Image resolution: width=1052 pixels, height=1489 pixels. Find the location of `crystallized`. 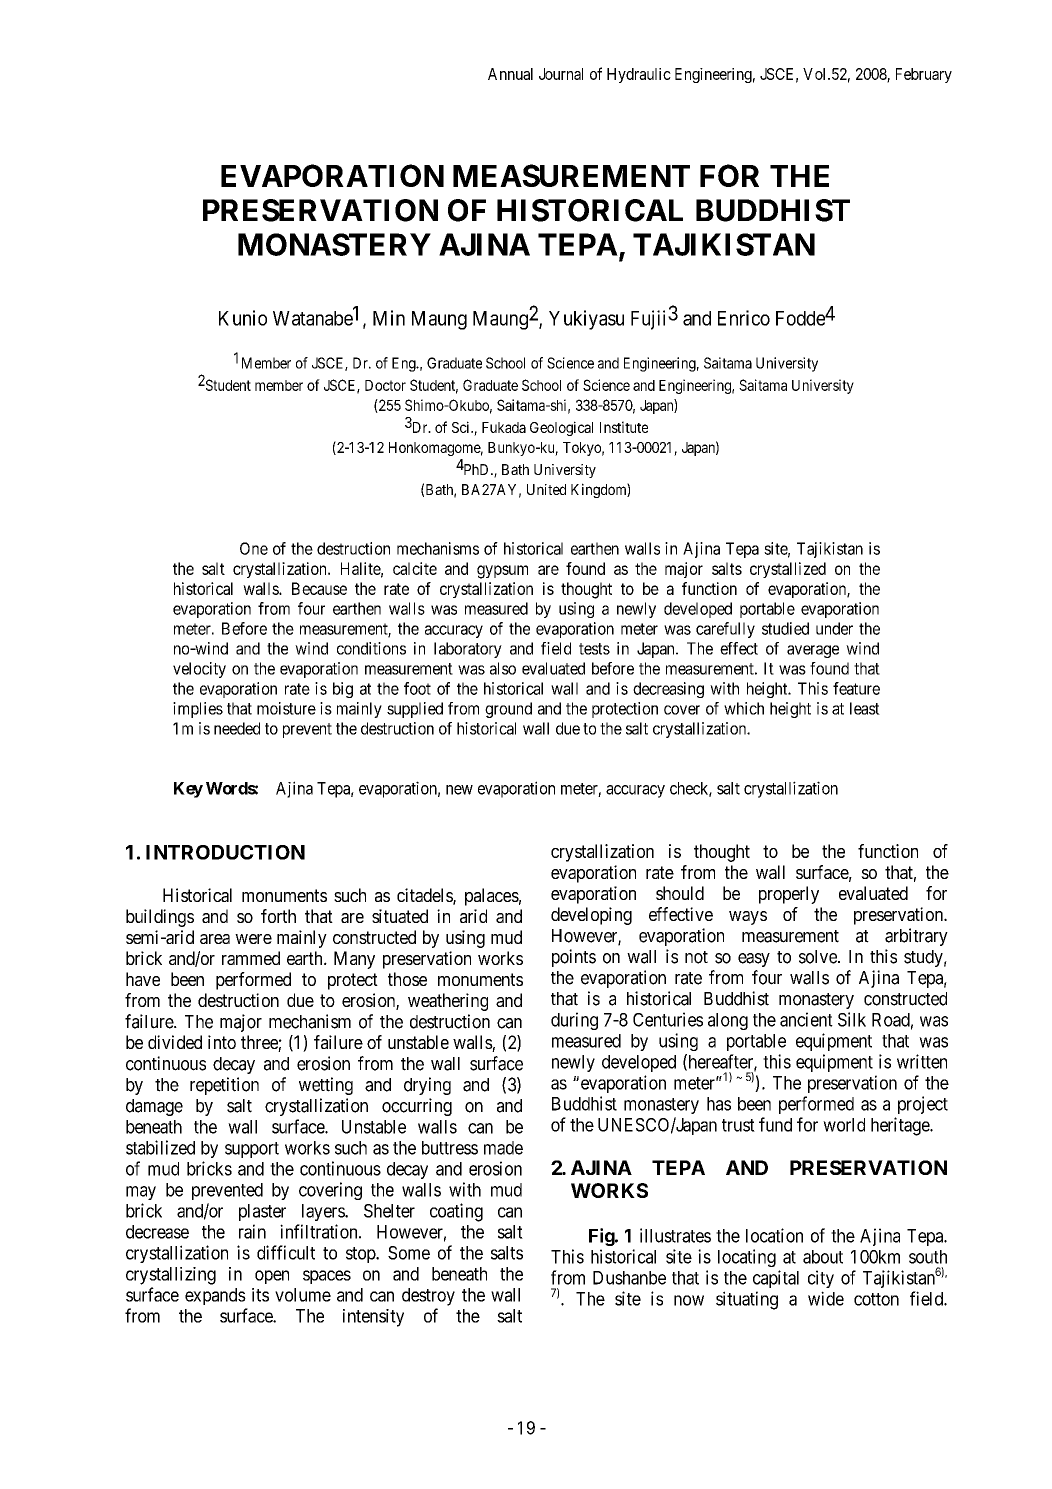

crystallized is located at coordinates (788, 570).
